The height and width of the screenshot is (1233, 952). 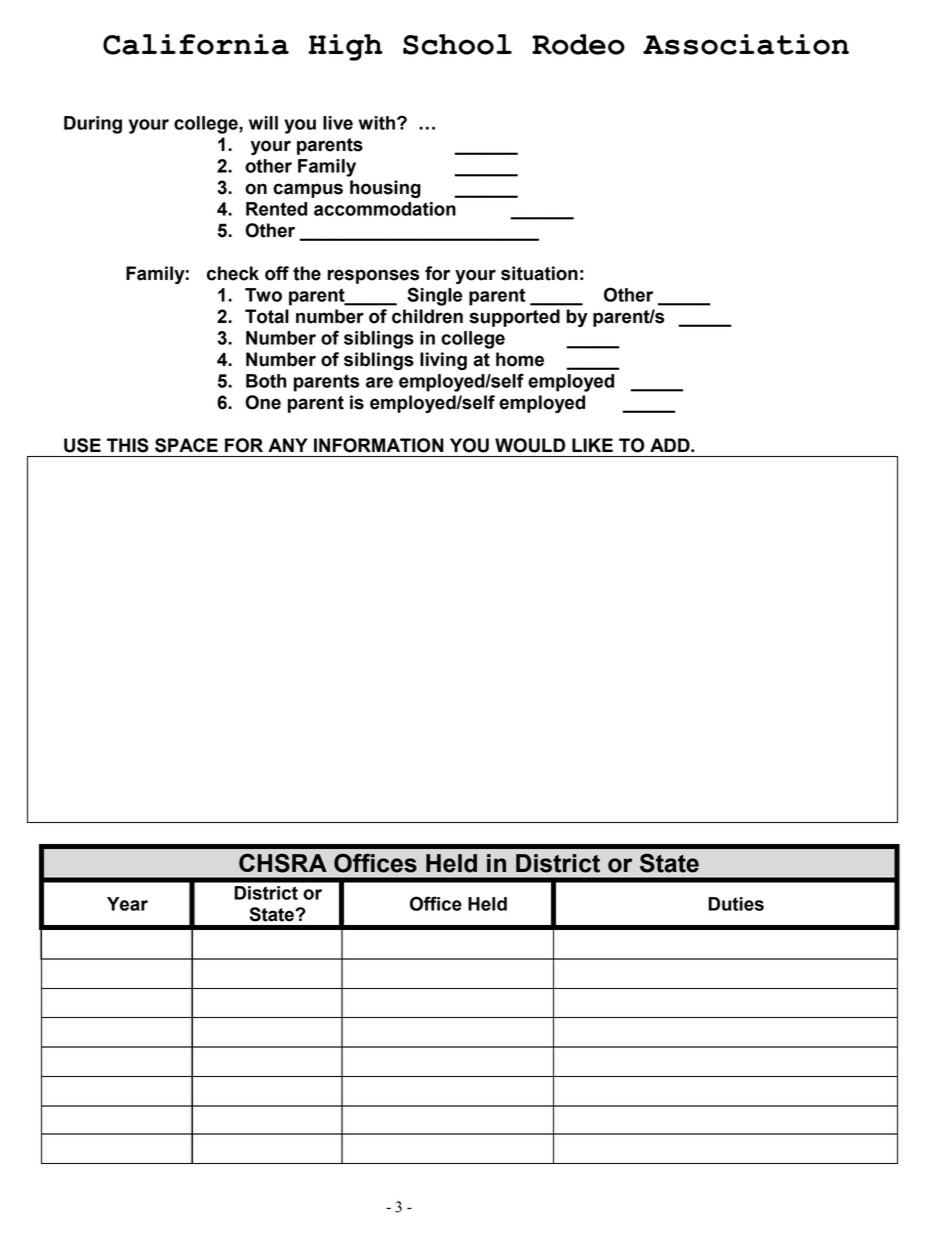 I want to click on California, so click(x=196, y=44).
